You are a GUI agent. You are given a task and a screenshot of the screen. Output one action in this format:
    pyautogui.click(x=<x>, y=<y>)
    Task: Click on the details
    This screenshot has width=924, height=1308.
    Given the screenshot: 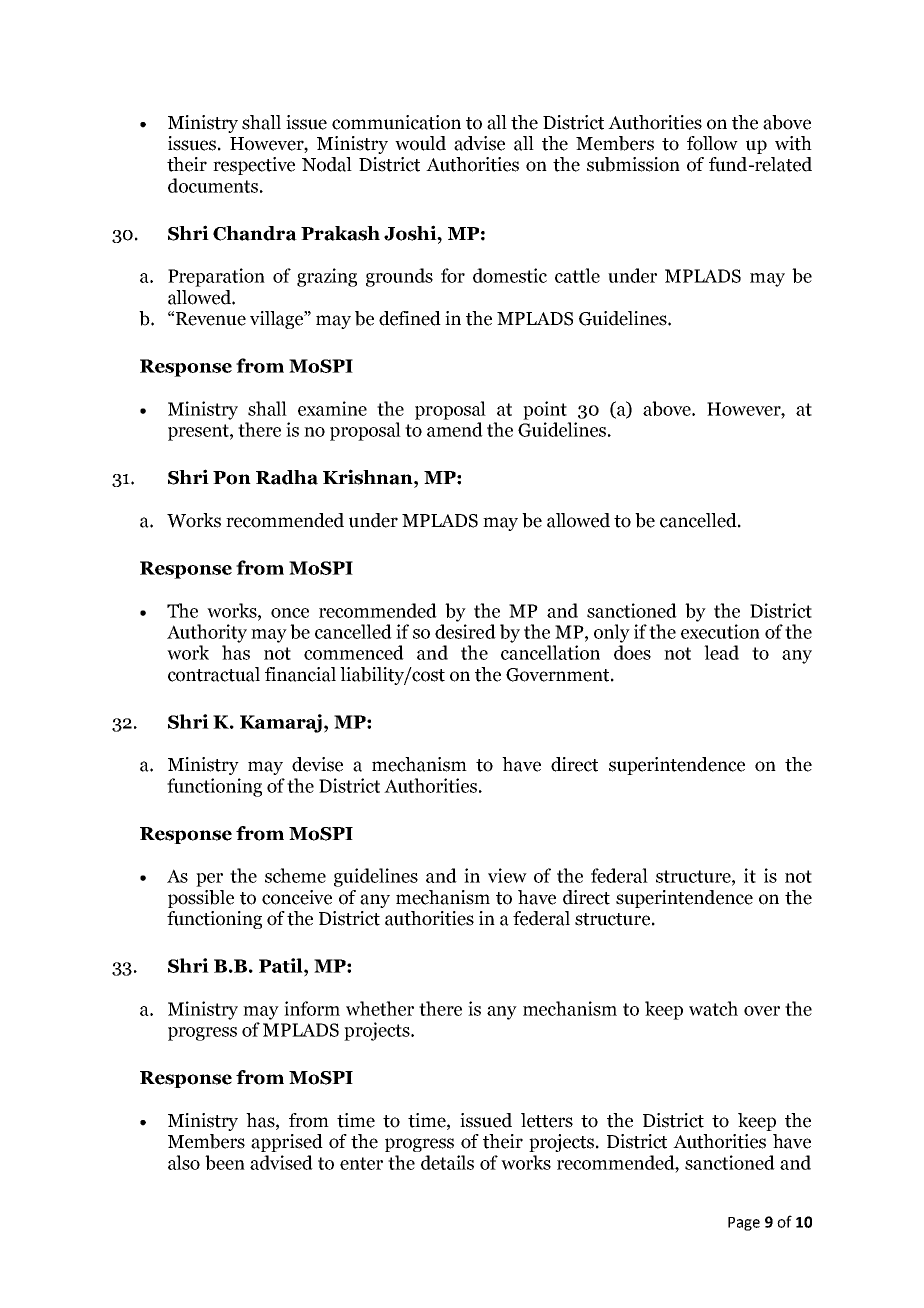 What is the action you would take?
    pyautogui.click(x=447, y=1162)
